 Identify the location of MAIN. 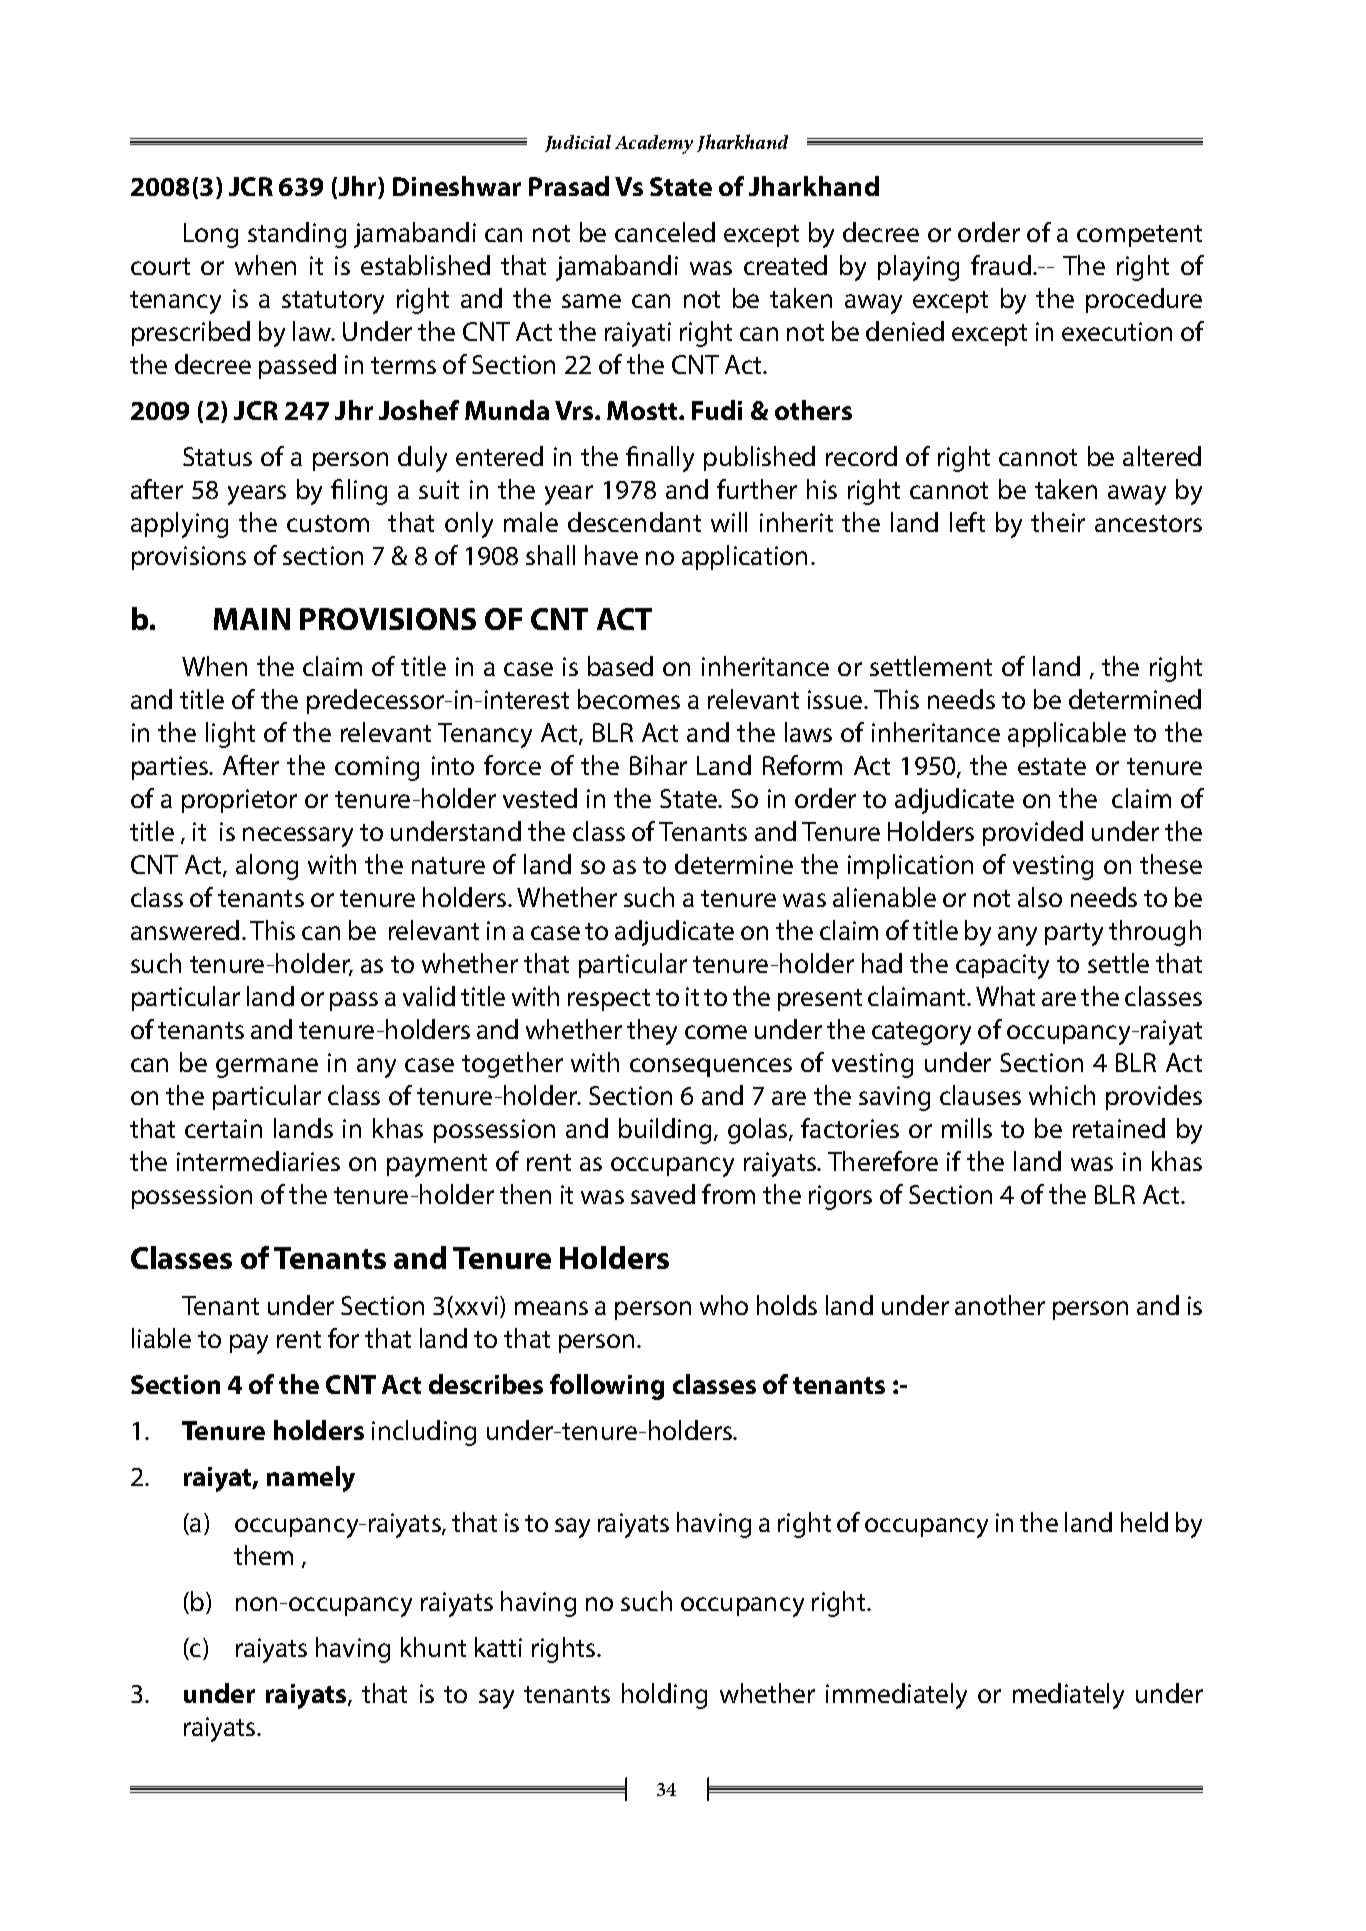
(252, 619).
